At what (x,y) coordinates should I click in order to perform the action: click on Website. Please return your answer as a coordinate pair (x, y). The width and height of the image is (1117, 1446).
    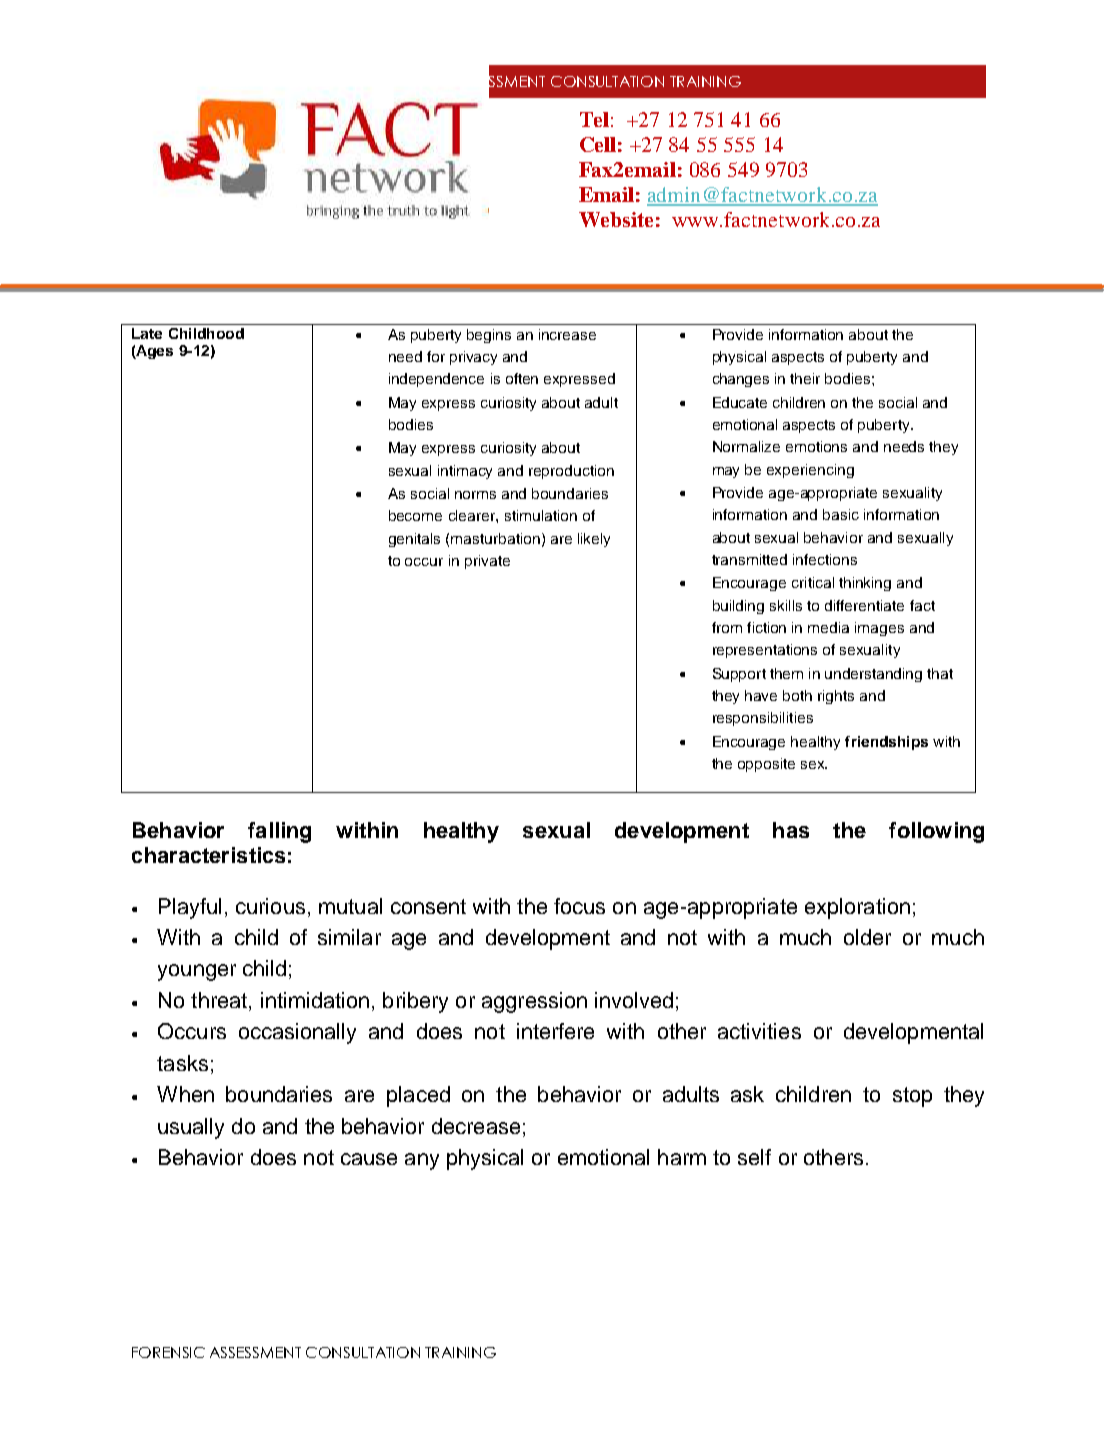
    Looking at the image, I should click on (616, 219).
